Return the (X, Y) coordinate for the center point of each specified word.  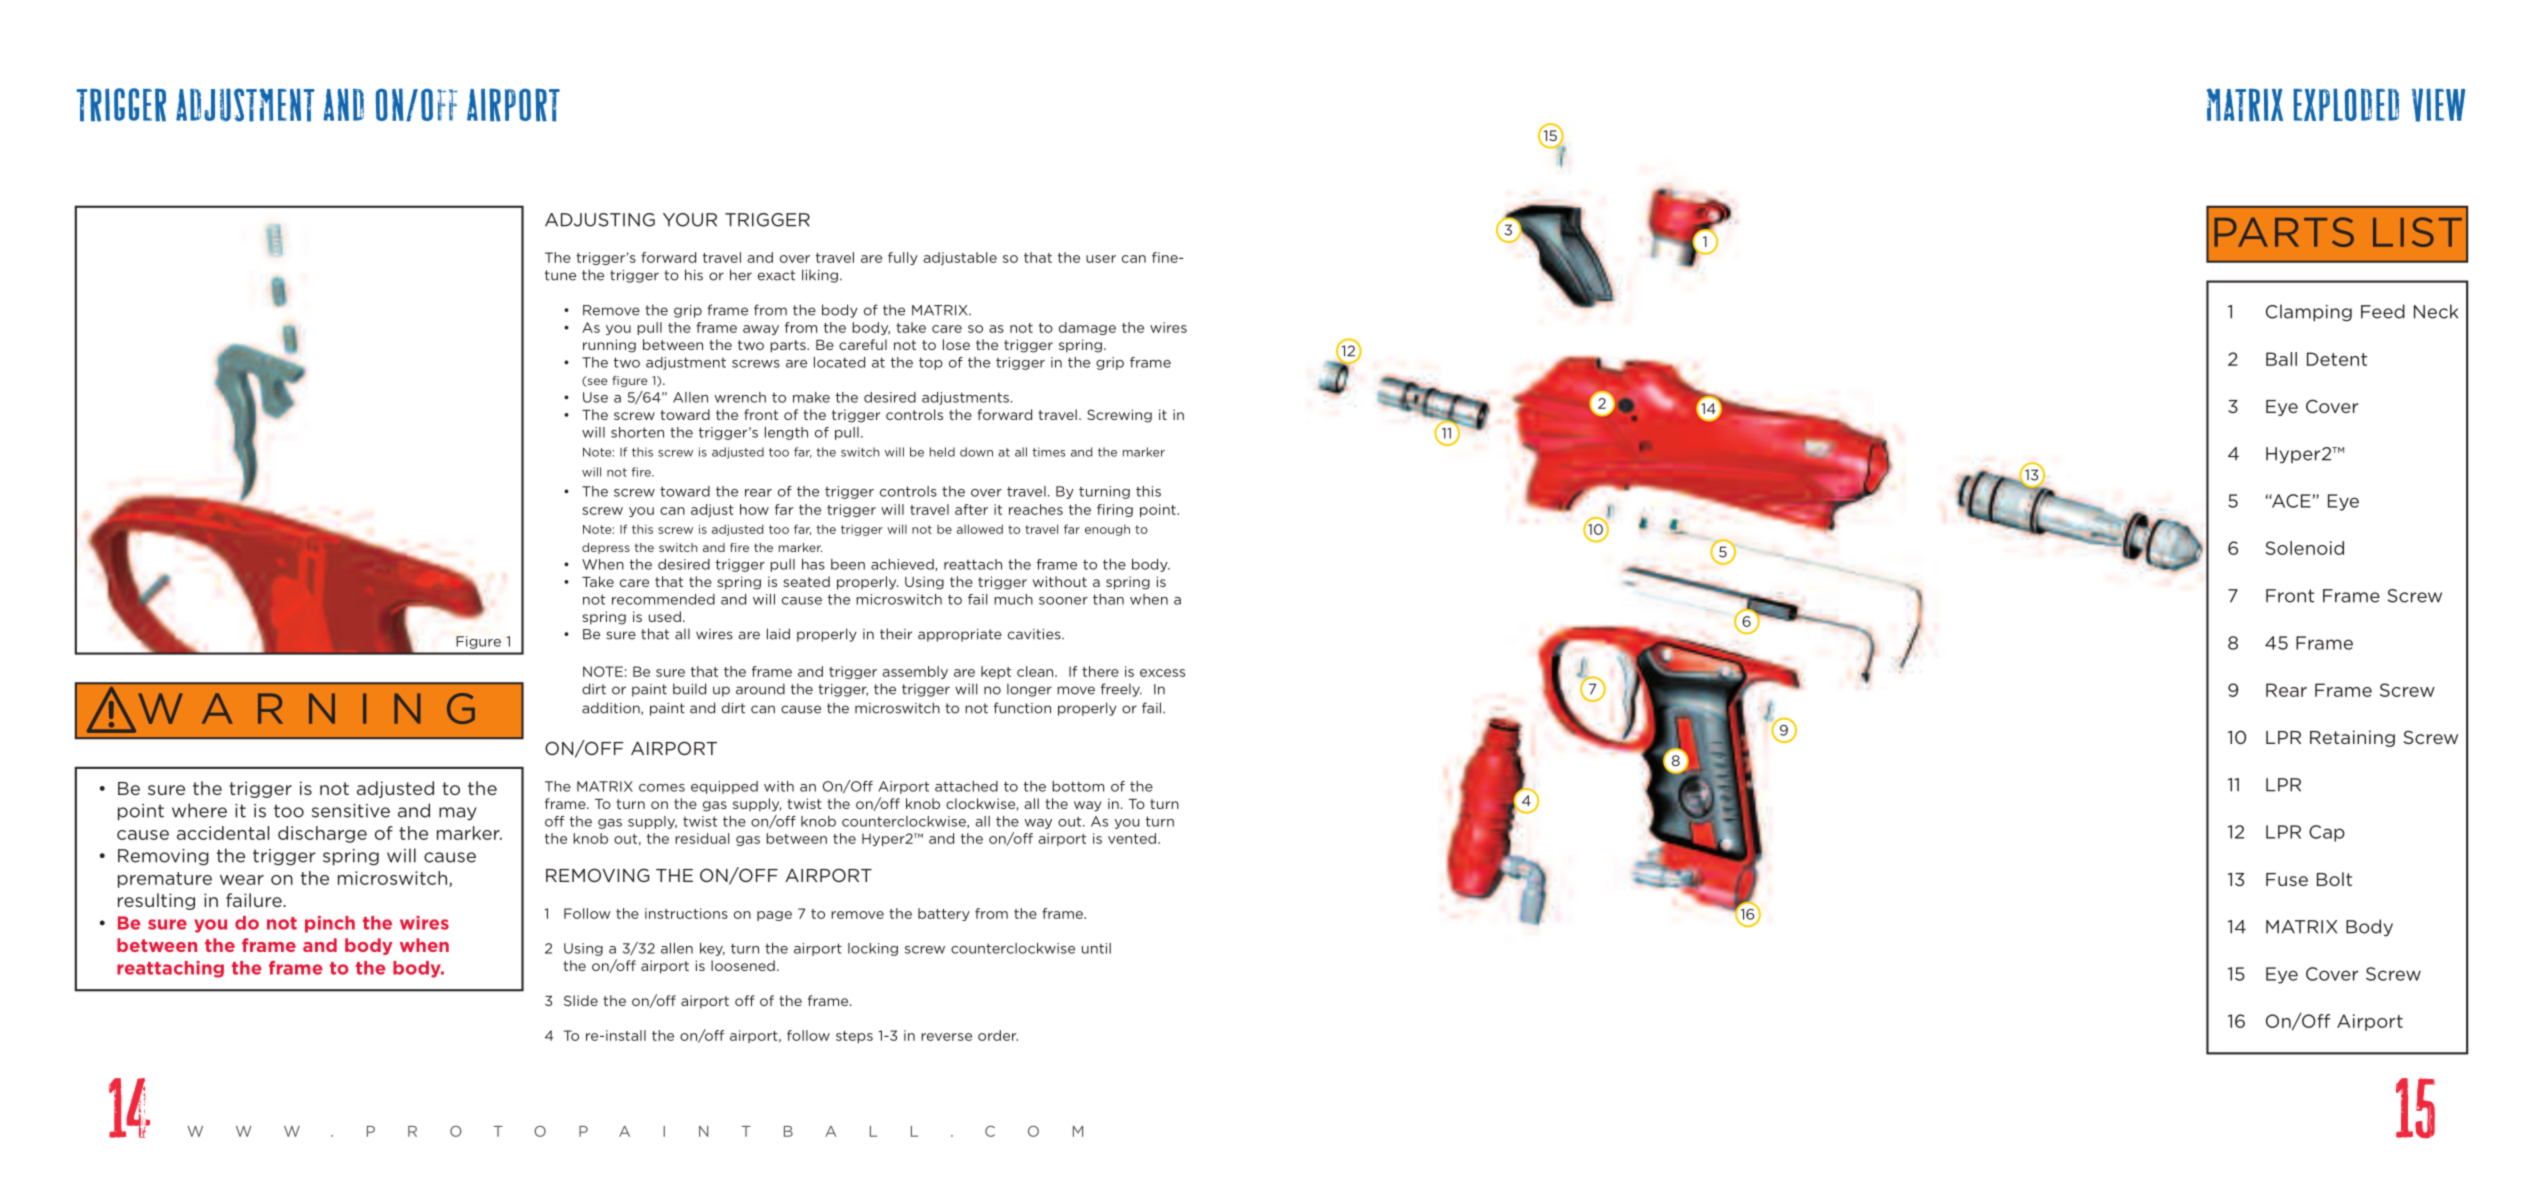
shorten (637, 432)
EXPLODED (2346, 104)
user (1101, 259)
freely (1121, 690)
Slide (581, 1000)
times (1049, 452)
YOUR (690, 220)
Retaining (2352, 738)
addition (612, 708)
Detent (2337, 359)
